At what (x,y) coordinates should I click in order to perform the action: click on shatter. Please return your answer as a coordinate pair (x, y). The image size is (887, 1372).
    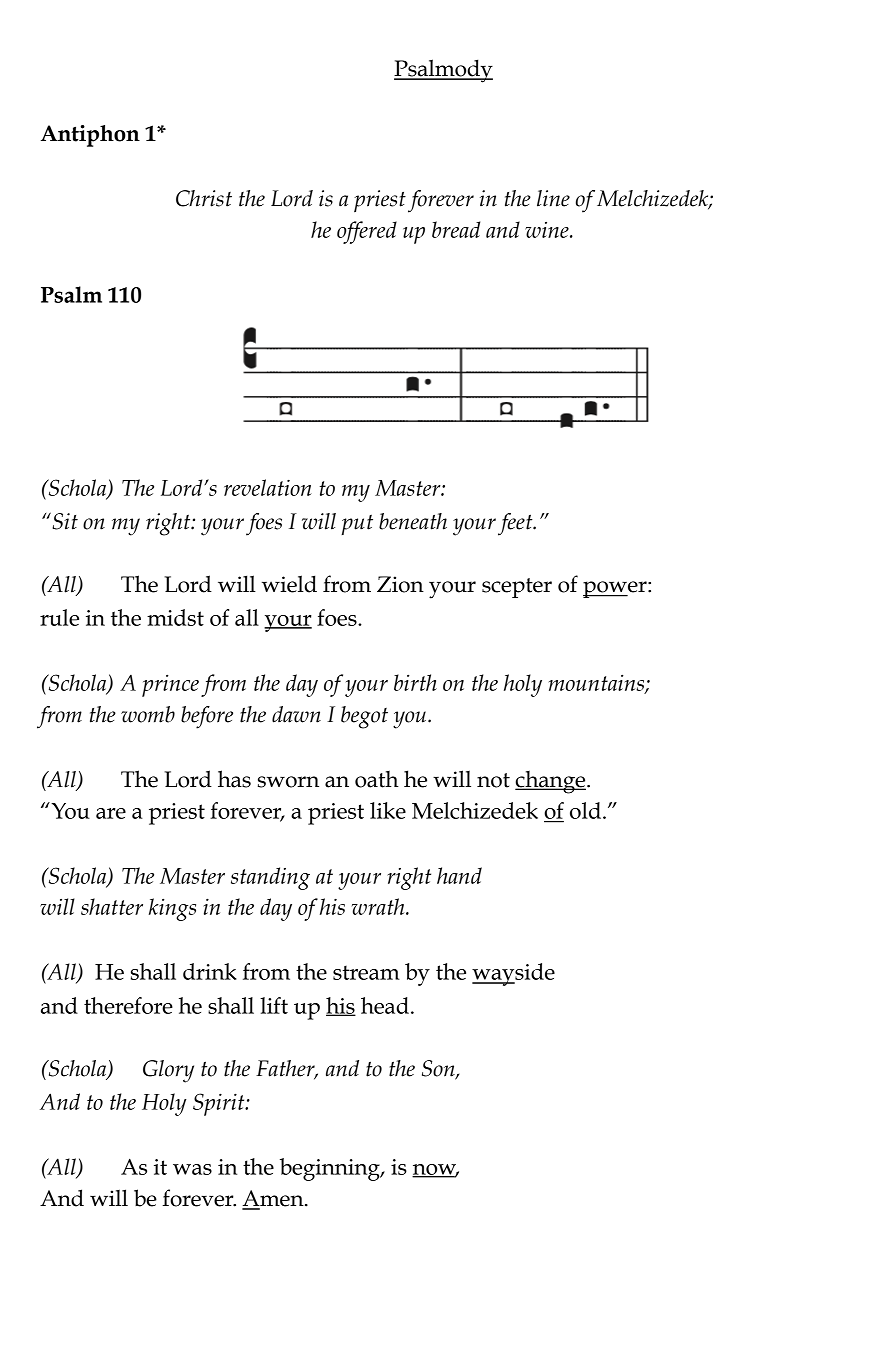
    Looking at the image, I should click on (112, 906).
